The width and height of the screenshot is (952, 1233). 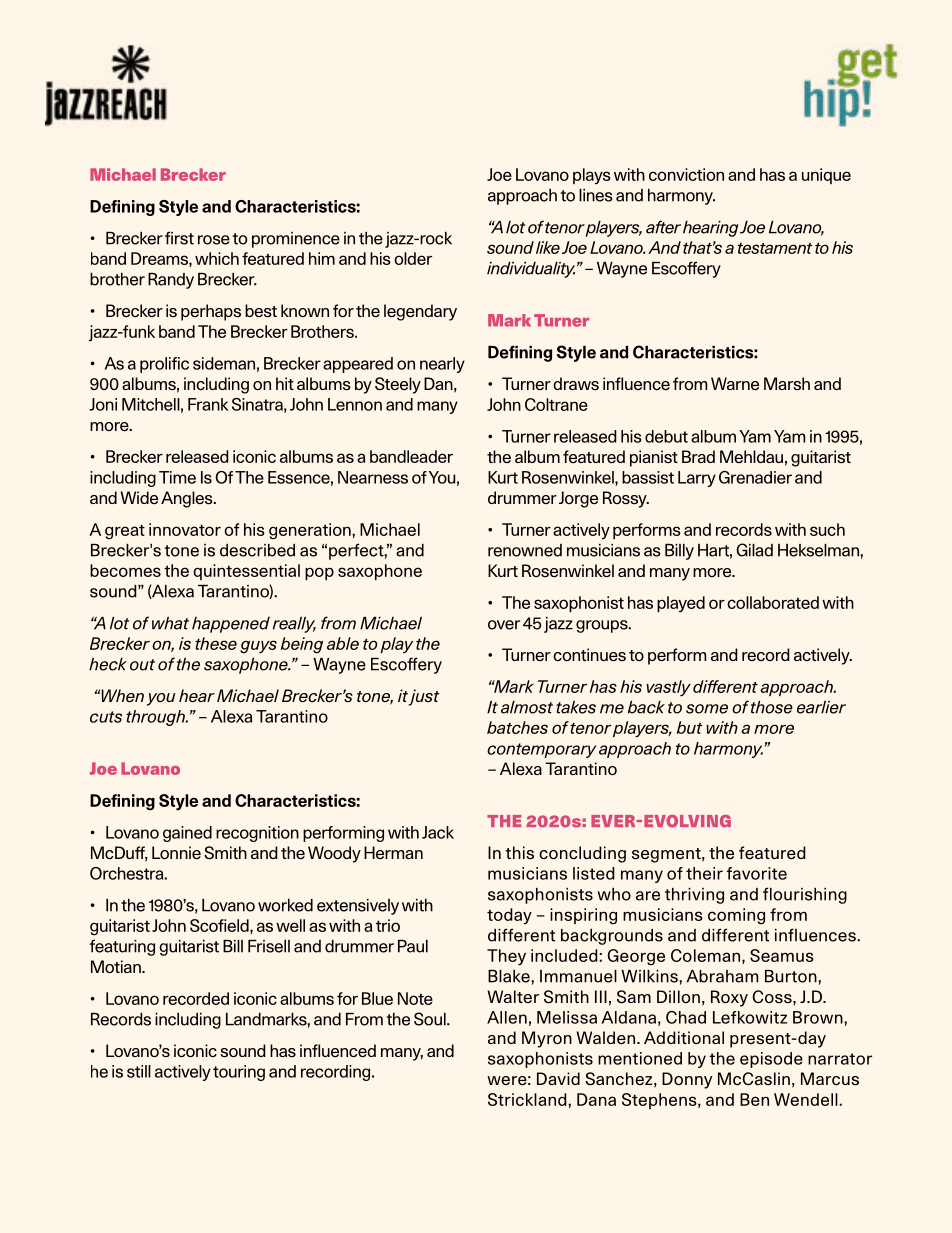 I want to click on like, so click(x=548, y=247).
